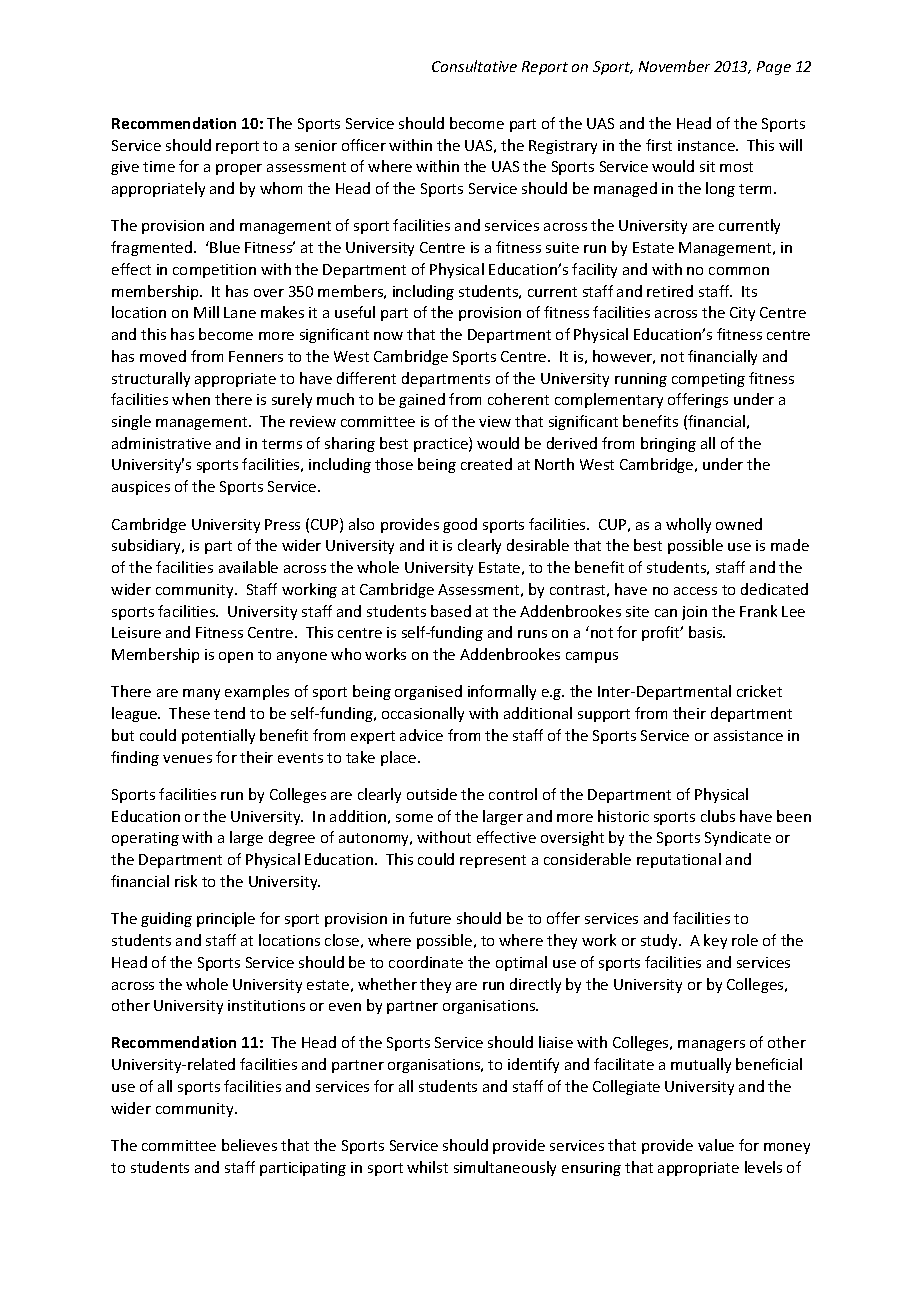 The height and width of the document is (1308, 924). Describe the element at coordinates (707, 632) in the document. I see `basis` at that location.
